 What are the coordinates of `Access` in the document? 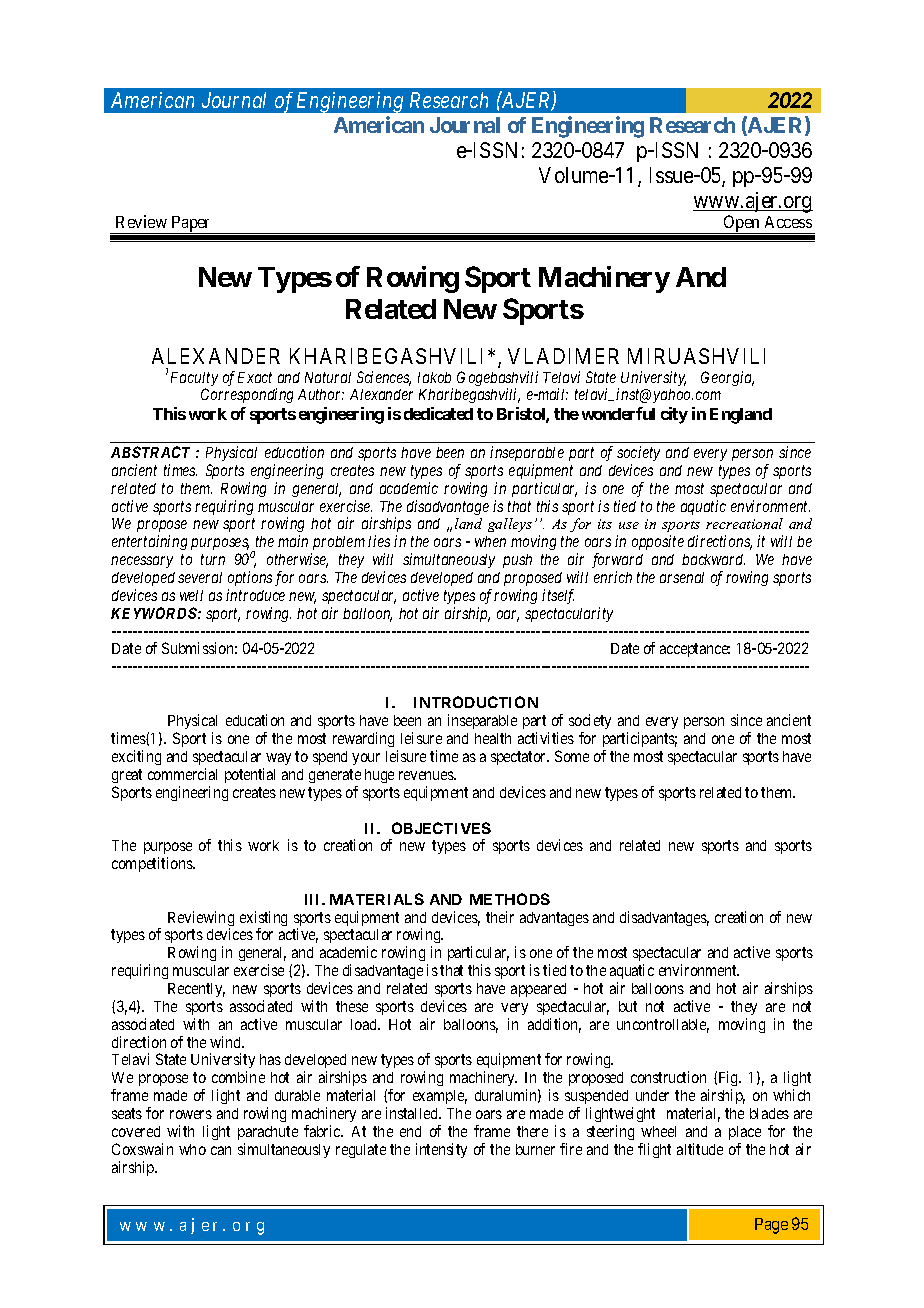 It's located at (788, 222).
